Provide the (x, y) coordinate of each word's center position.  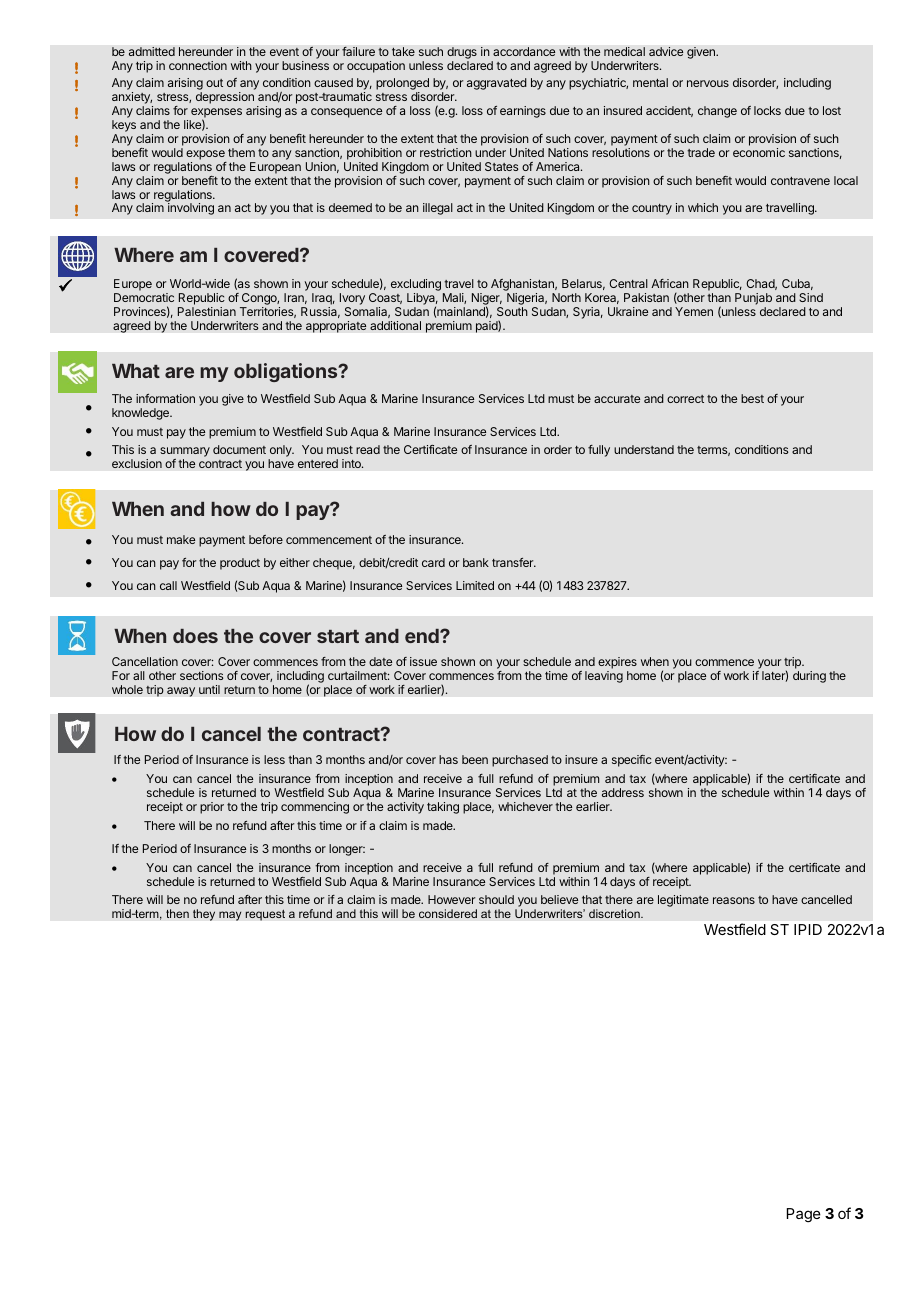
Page (804, 1215)
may (230, 916)
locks (767, 110)
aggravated (497, 84)
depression (225, 98)
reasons (734, 900)
